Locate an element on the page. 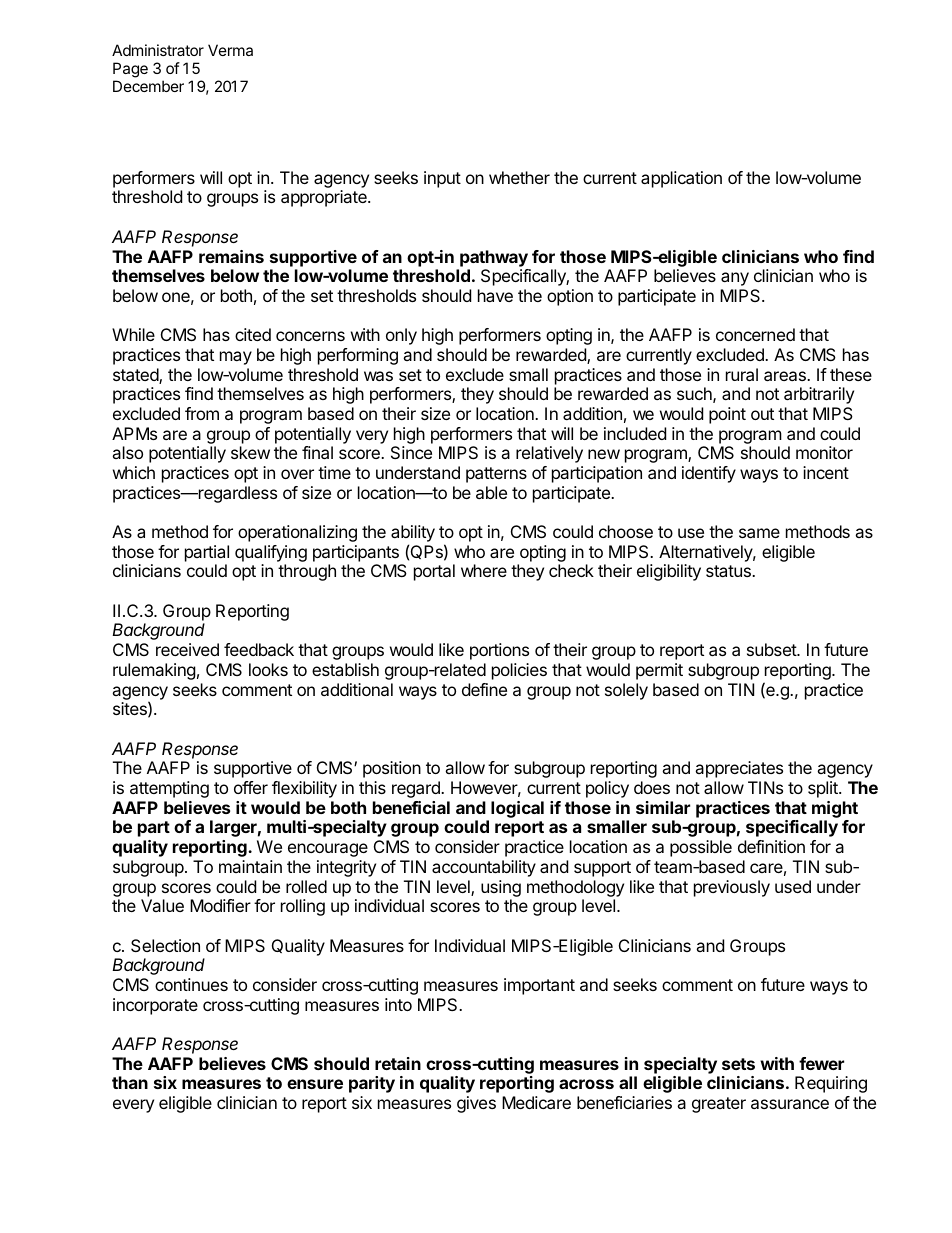 Image resolution: width=952 pixels, height=1233 pixels. whether is located at coordinates (519, 177).
